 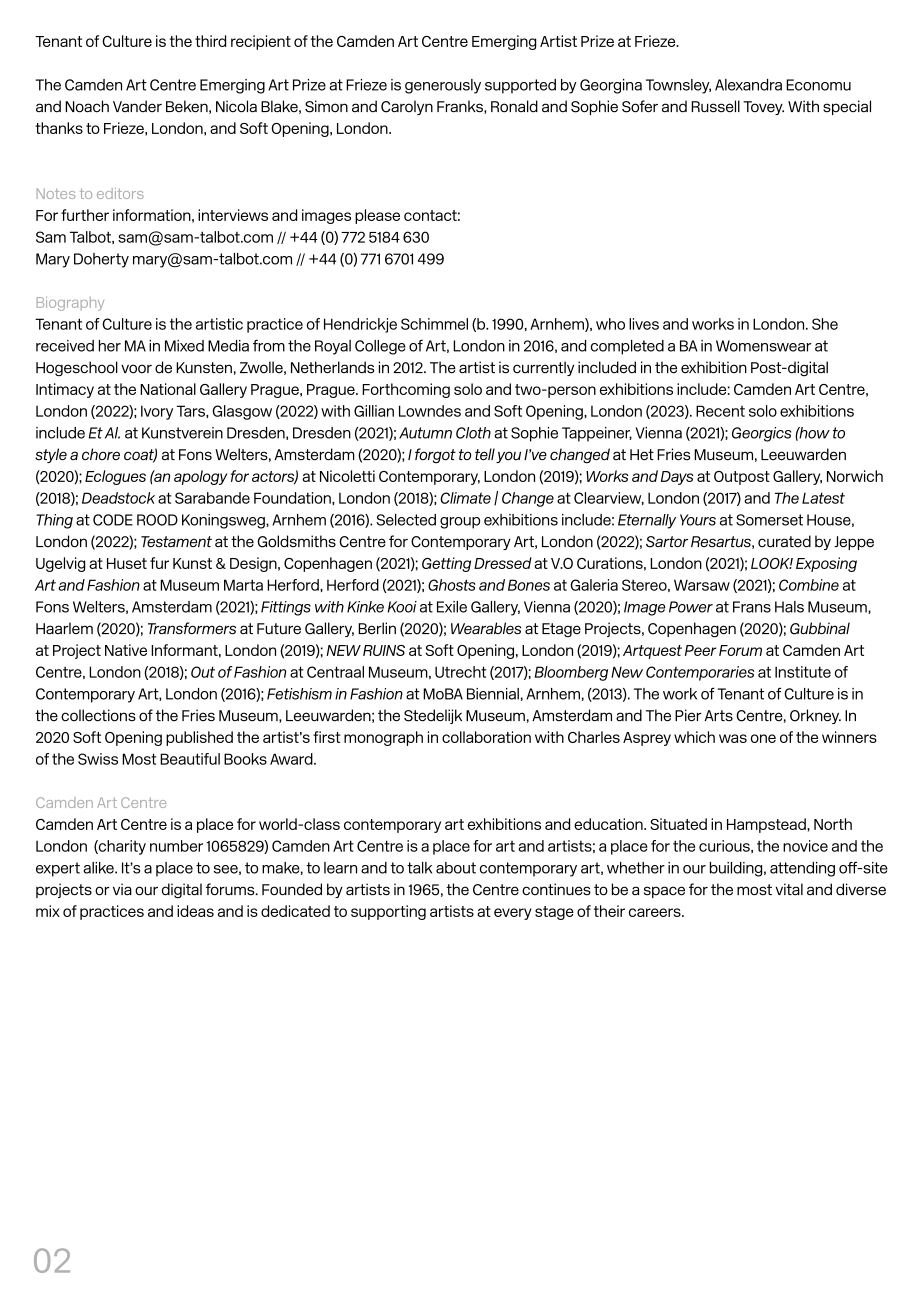 I want to click on generously, so click(x=443, y=86).
